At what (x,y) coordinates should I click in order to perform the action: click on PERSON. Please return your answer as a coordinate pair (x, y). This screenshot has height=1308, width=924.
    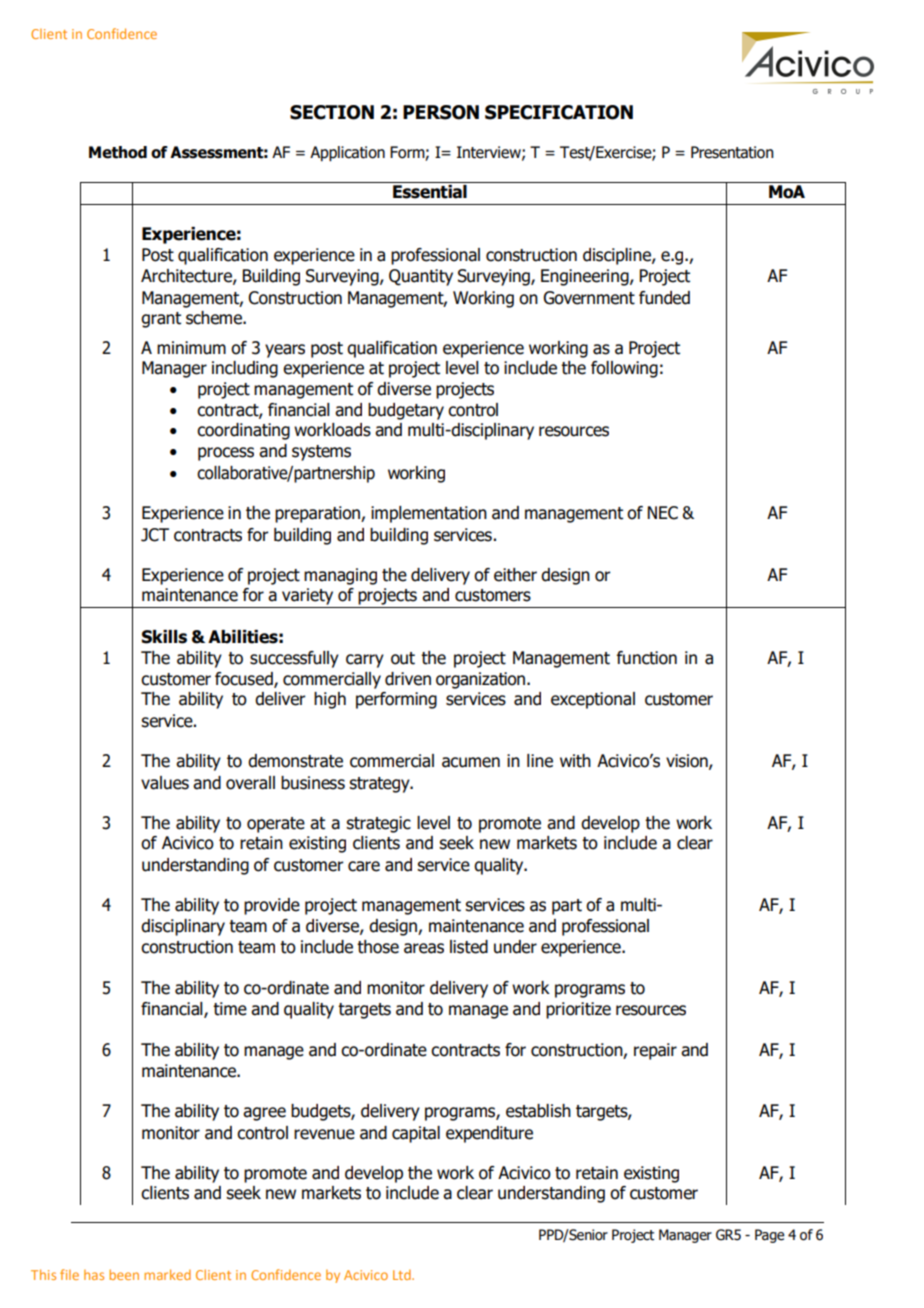
    Looking at the image, I should click on (441, 112).
